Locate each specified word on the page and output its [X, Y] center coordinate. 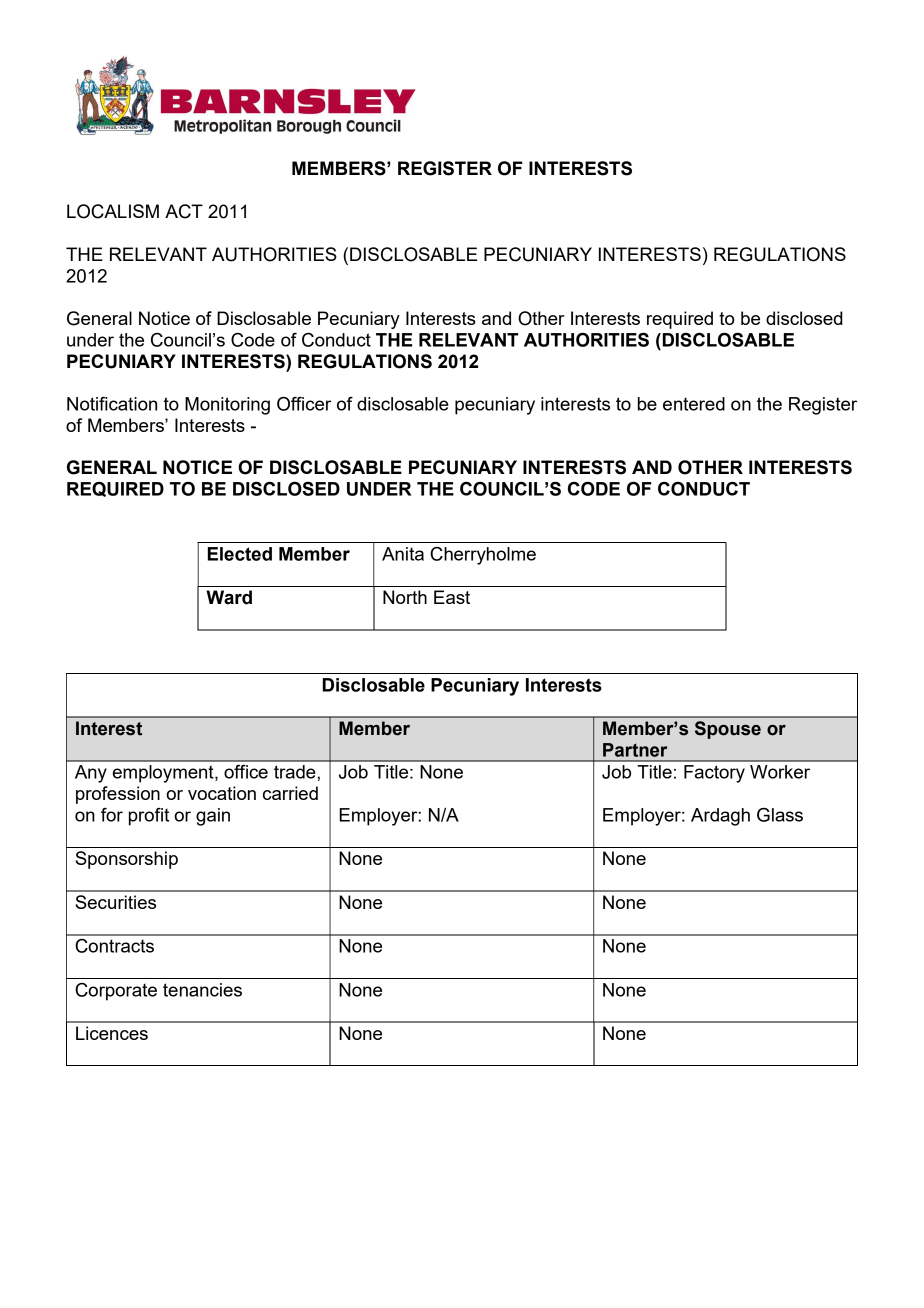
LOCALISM [113, 211]
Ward [229, 597]
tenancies [202, 990]
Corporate [116, 992]
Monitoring [227, 406]
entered [694, 404]
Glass [780, 815]
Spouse [728, 730]
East [452, 597]
